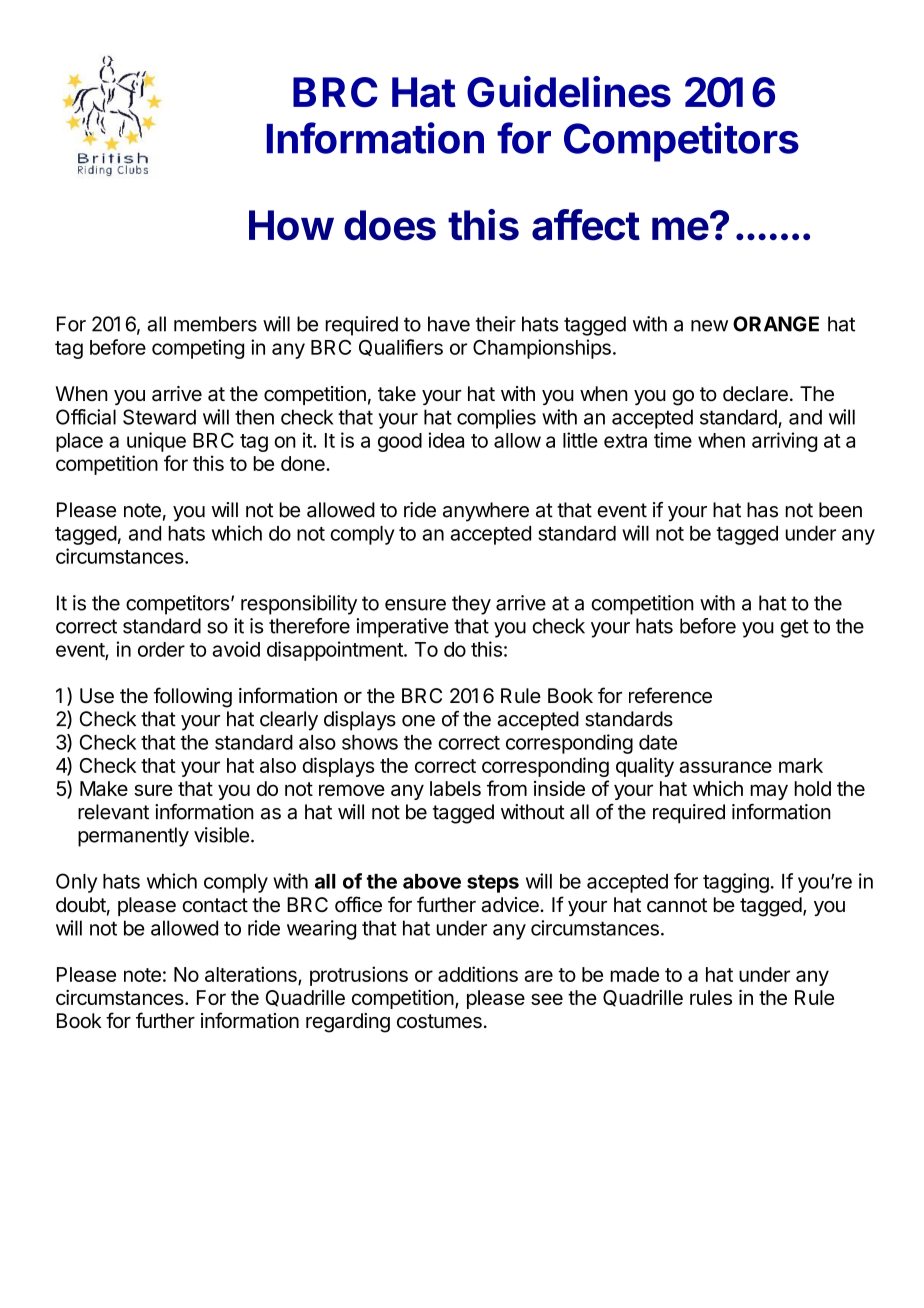  I want to click on order, so click(161, 649).
